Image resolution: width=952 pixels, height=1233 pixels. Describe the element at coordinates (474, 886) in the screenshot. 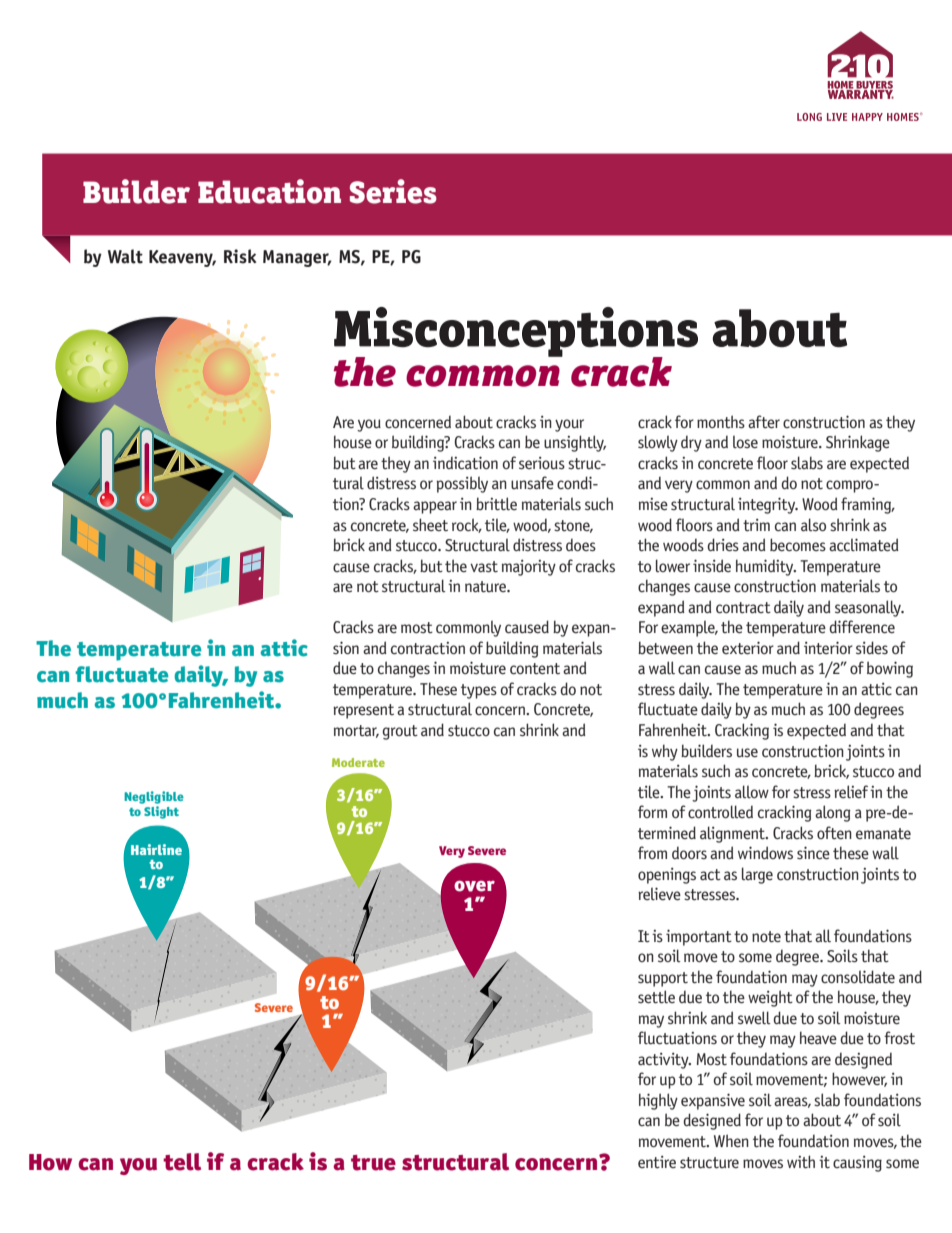

I see `over` at that location.
